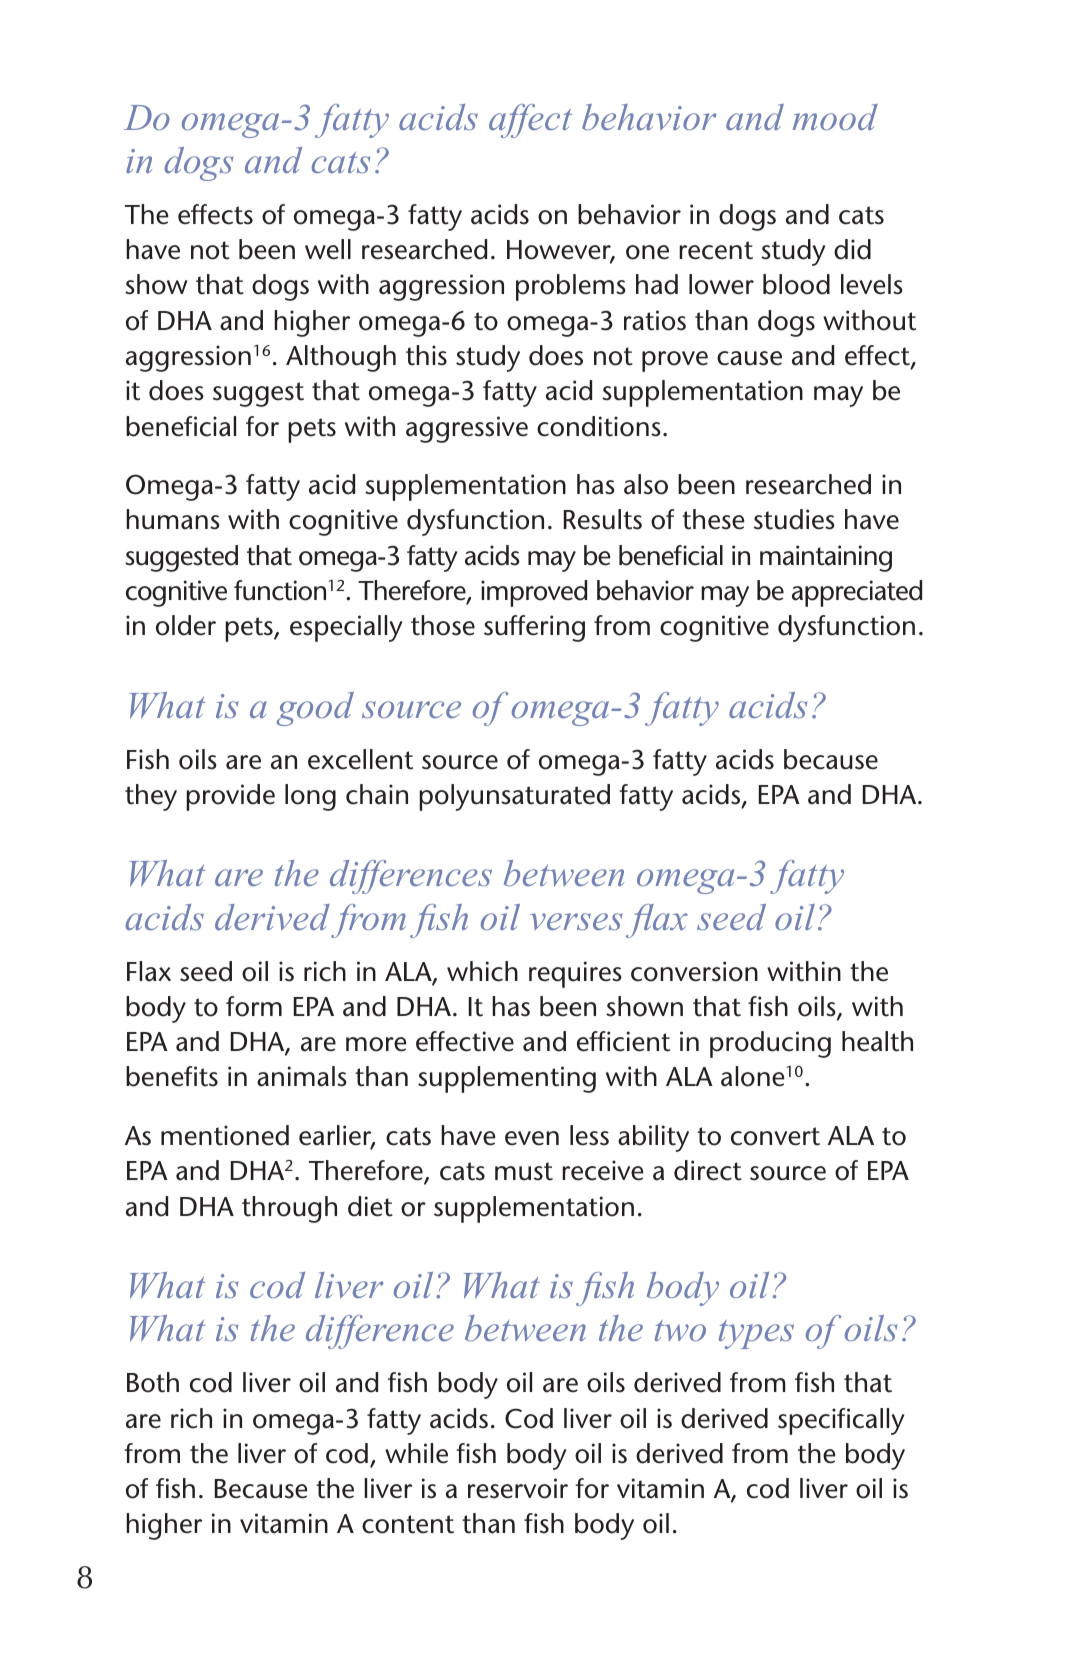  What do you see at coordinates (254, 1006) in the image?
I see `form` at bounding box center [254, 1006].
